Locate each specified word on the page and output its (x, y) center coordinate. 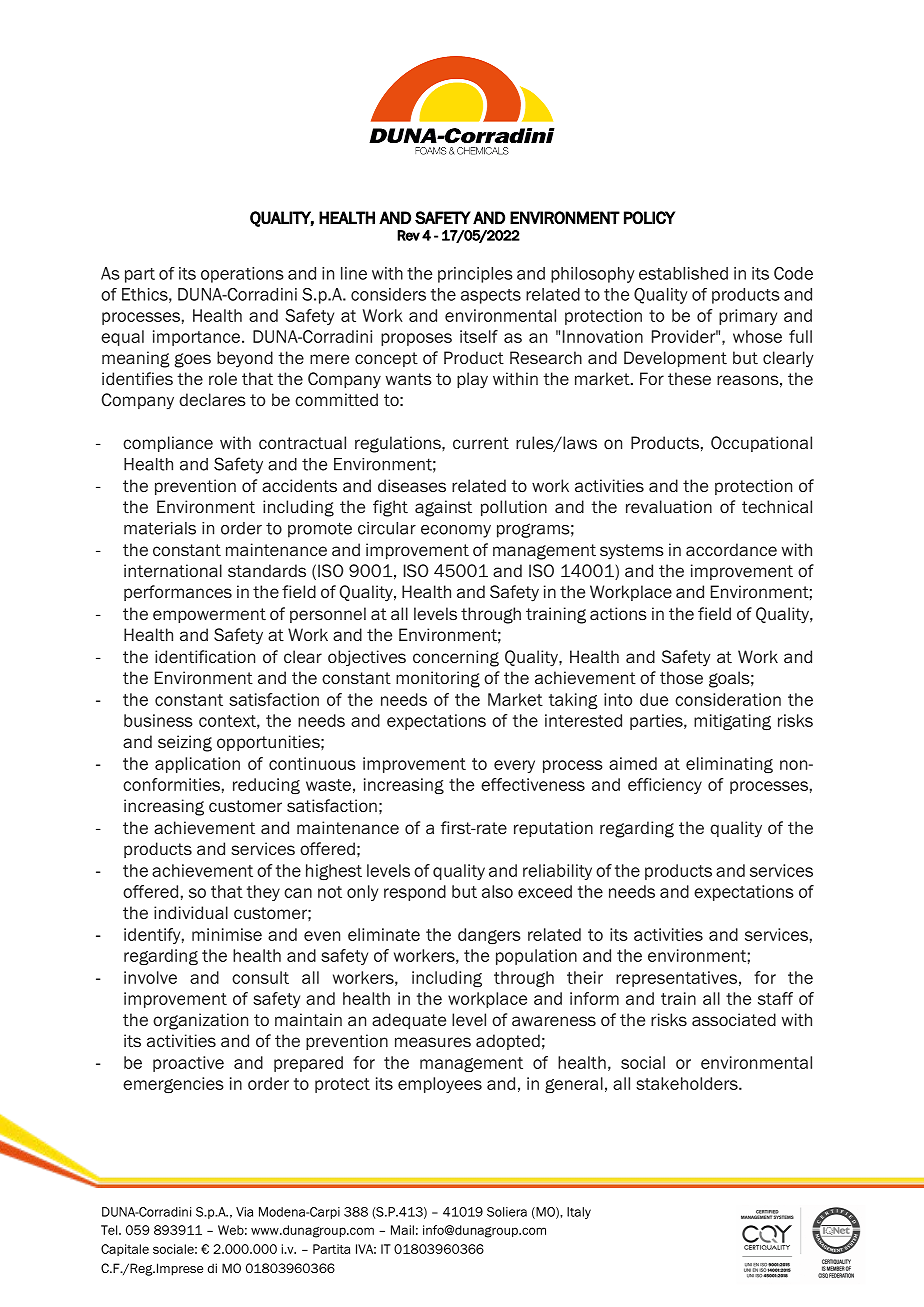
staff (775, 998)
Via (244, 1212)
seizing (185, 743)
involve (150, 977)
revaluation (669, 507)
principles (475, 275)
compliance (168, 444)
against (443, 508)
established (683, 273)
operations (242, 275)
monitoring (438, 679)
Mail (402, 1230)
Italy (579, 1213)
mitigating (732, 722)
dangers (489, 936)
